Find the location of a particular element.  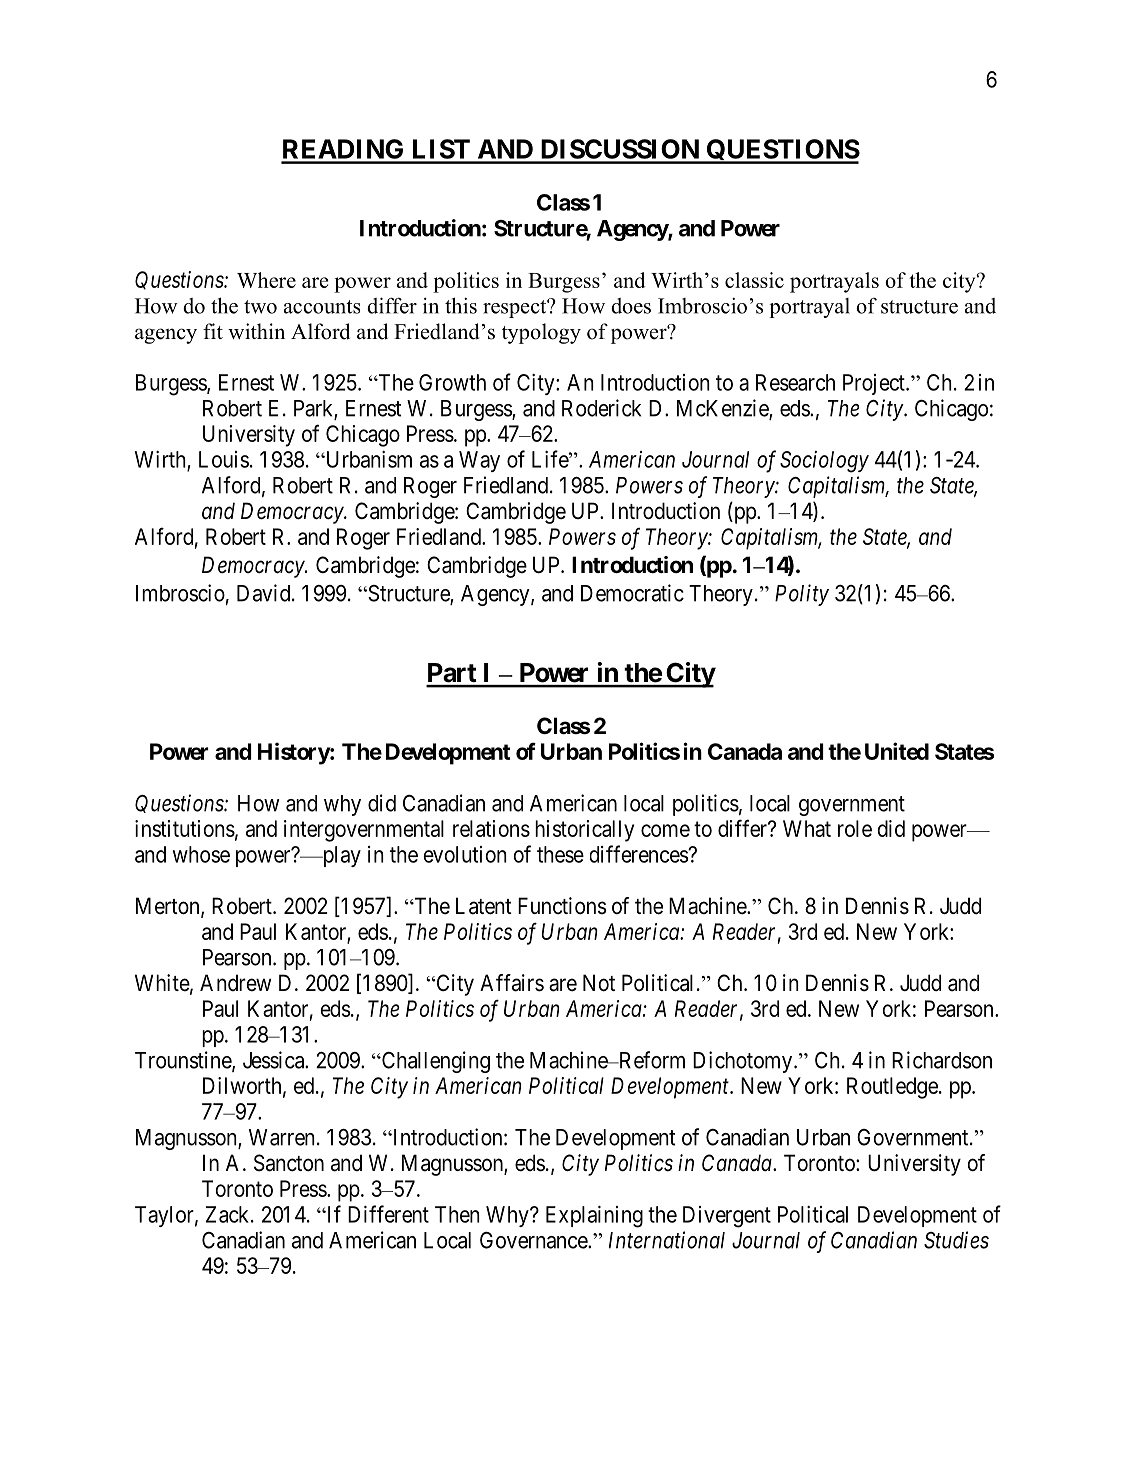

typology is located at coordinates (541, 333).
